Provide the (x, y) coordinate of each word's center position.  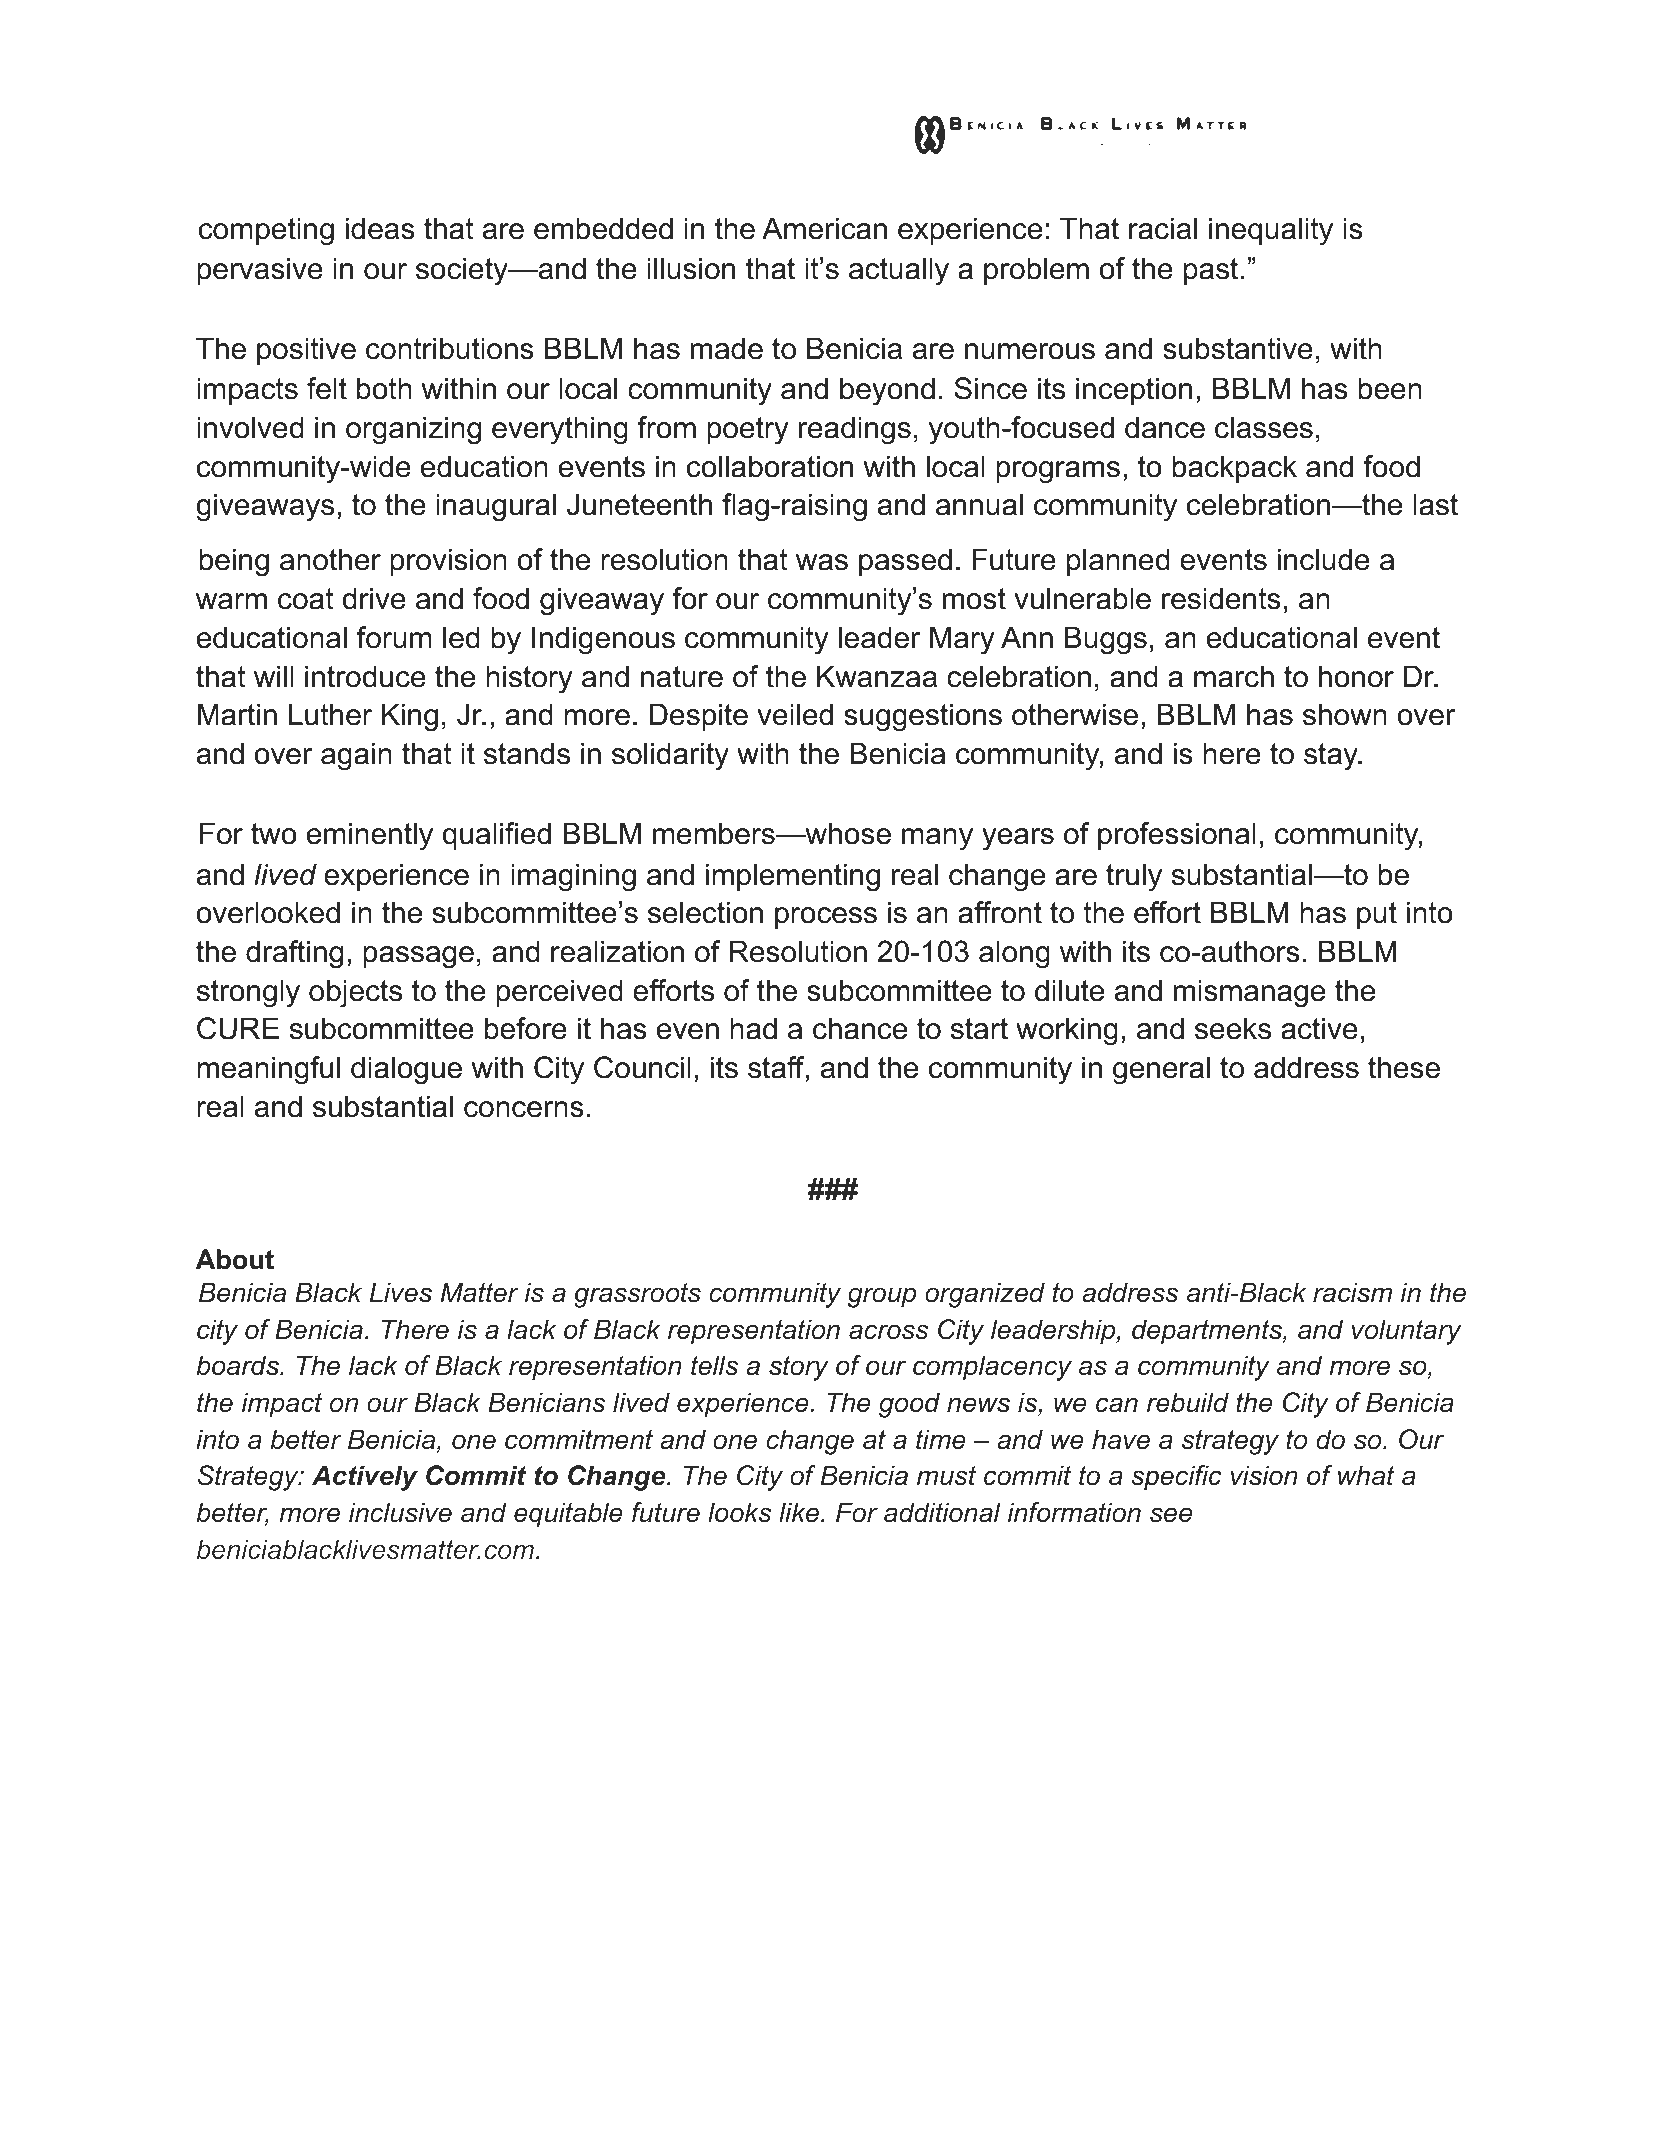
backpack (1234, 469)
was (822, 562)
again (356, 756)
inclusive (400, 1512)
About (235, 1259)
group (882, 1297)
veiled (795, 714)
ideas (380, 228)
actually (899, 271)
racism (1352, 1292)
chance (860, 1028)
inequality (1271, 231)
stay (1332, 757)
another (330, 559)
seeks (1233, 1028)
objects (355, 993)
